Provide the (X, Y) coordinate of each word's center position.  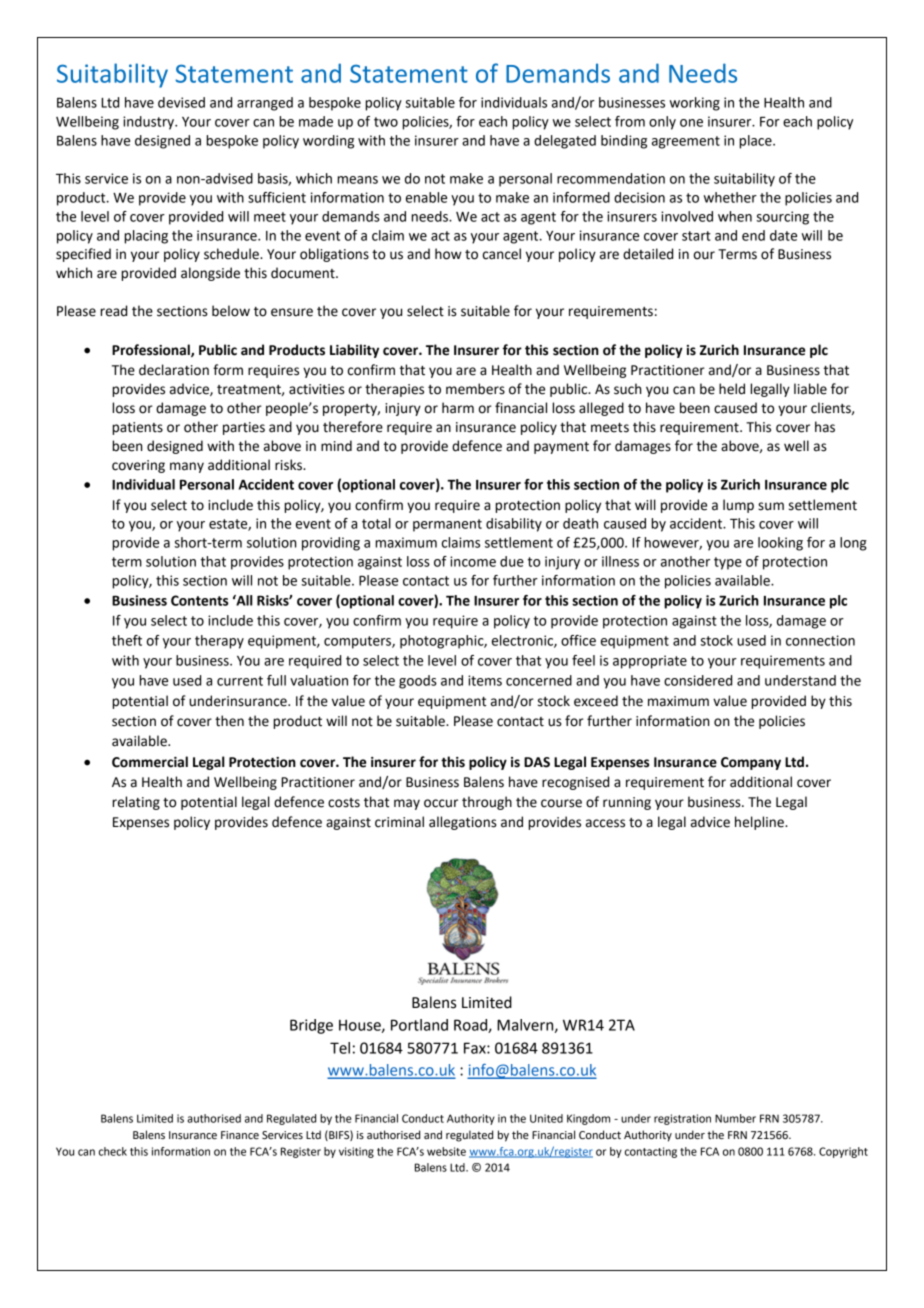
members (475, 389)
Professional (152, 350)
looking (780, 544)
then (229, 721)
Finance (240, 1135)
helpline (760, 823)
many (187, 467)
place (756, 142)
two (386, 122)
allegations (463, 823)
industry (150, 123)
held (732, 389)
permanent (447, 525)
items (485, 680)
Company (751, 763)
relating (136, 803)
